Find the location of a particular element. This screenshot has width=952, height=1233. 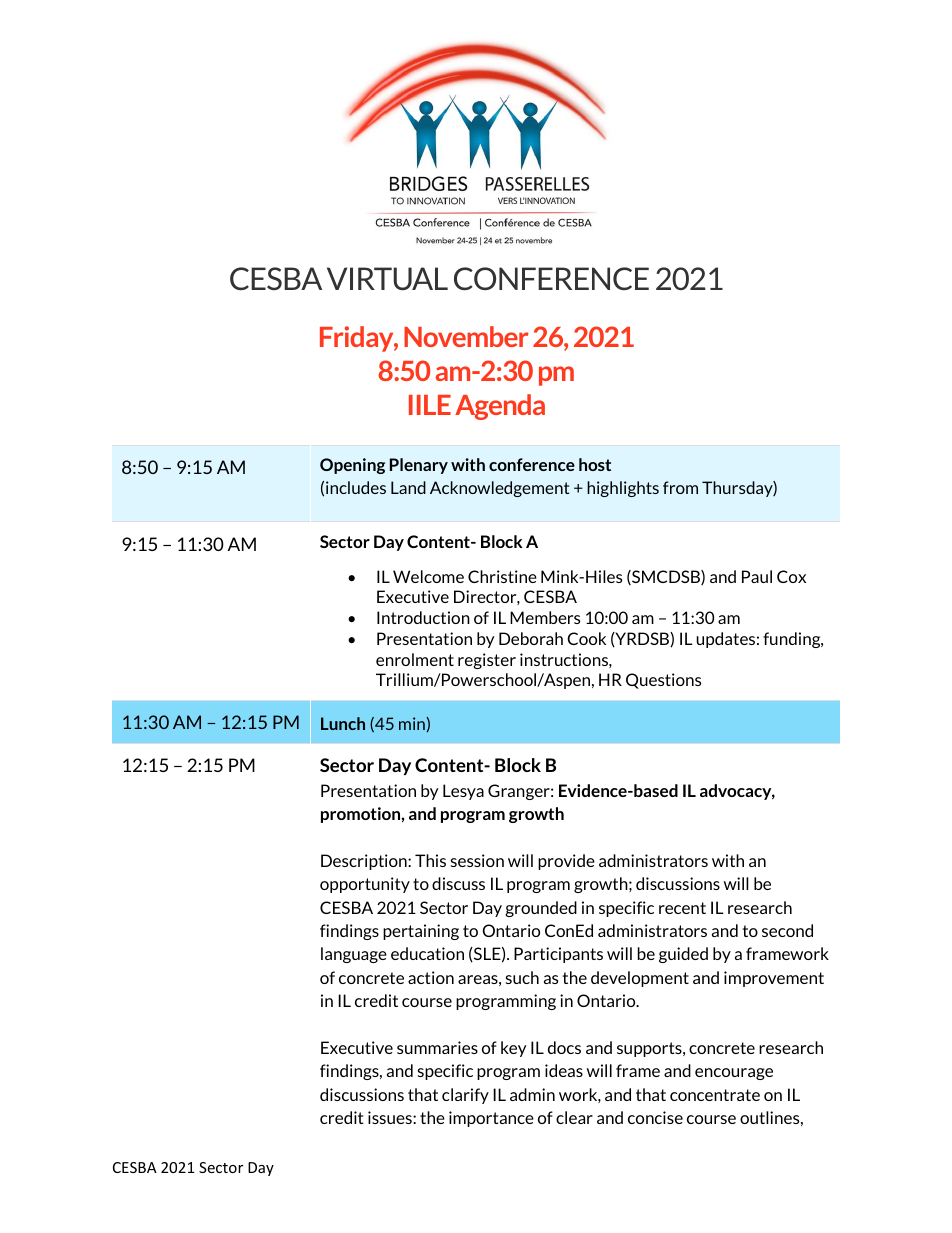

summaries is located at coordinates (437, 1047).
